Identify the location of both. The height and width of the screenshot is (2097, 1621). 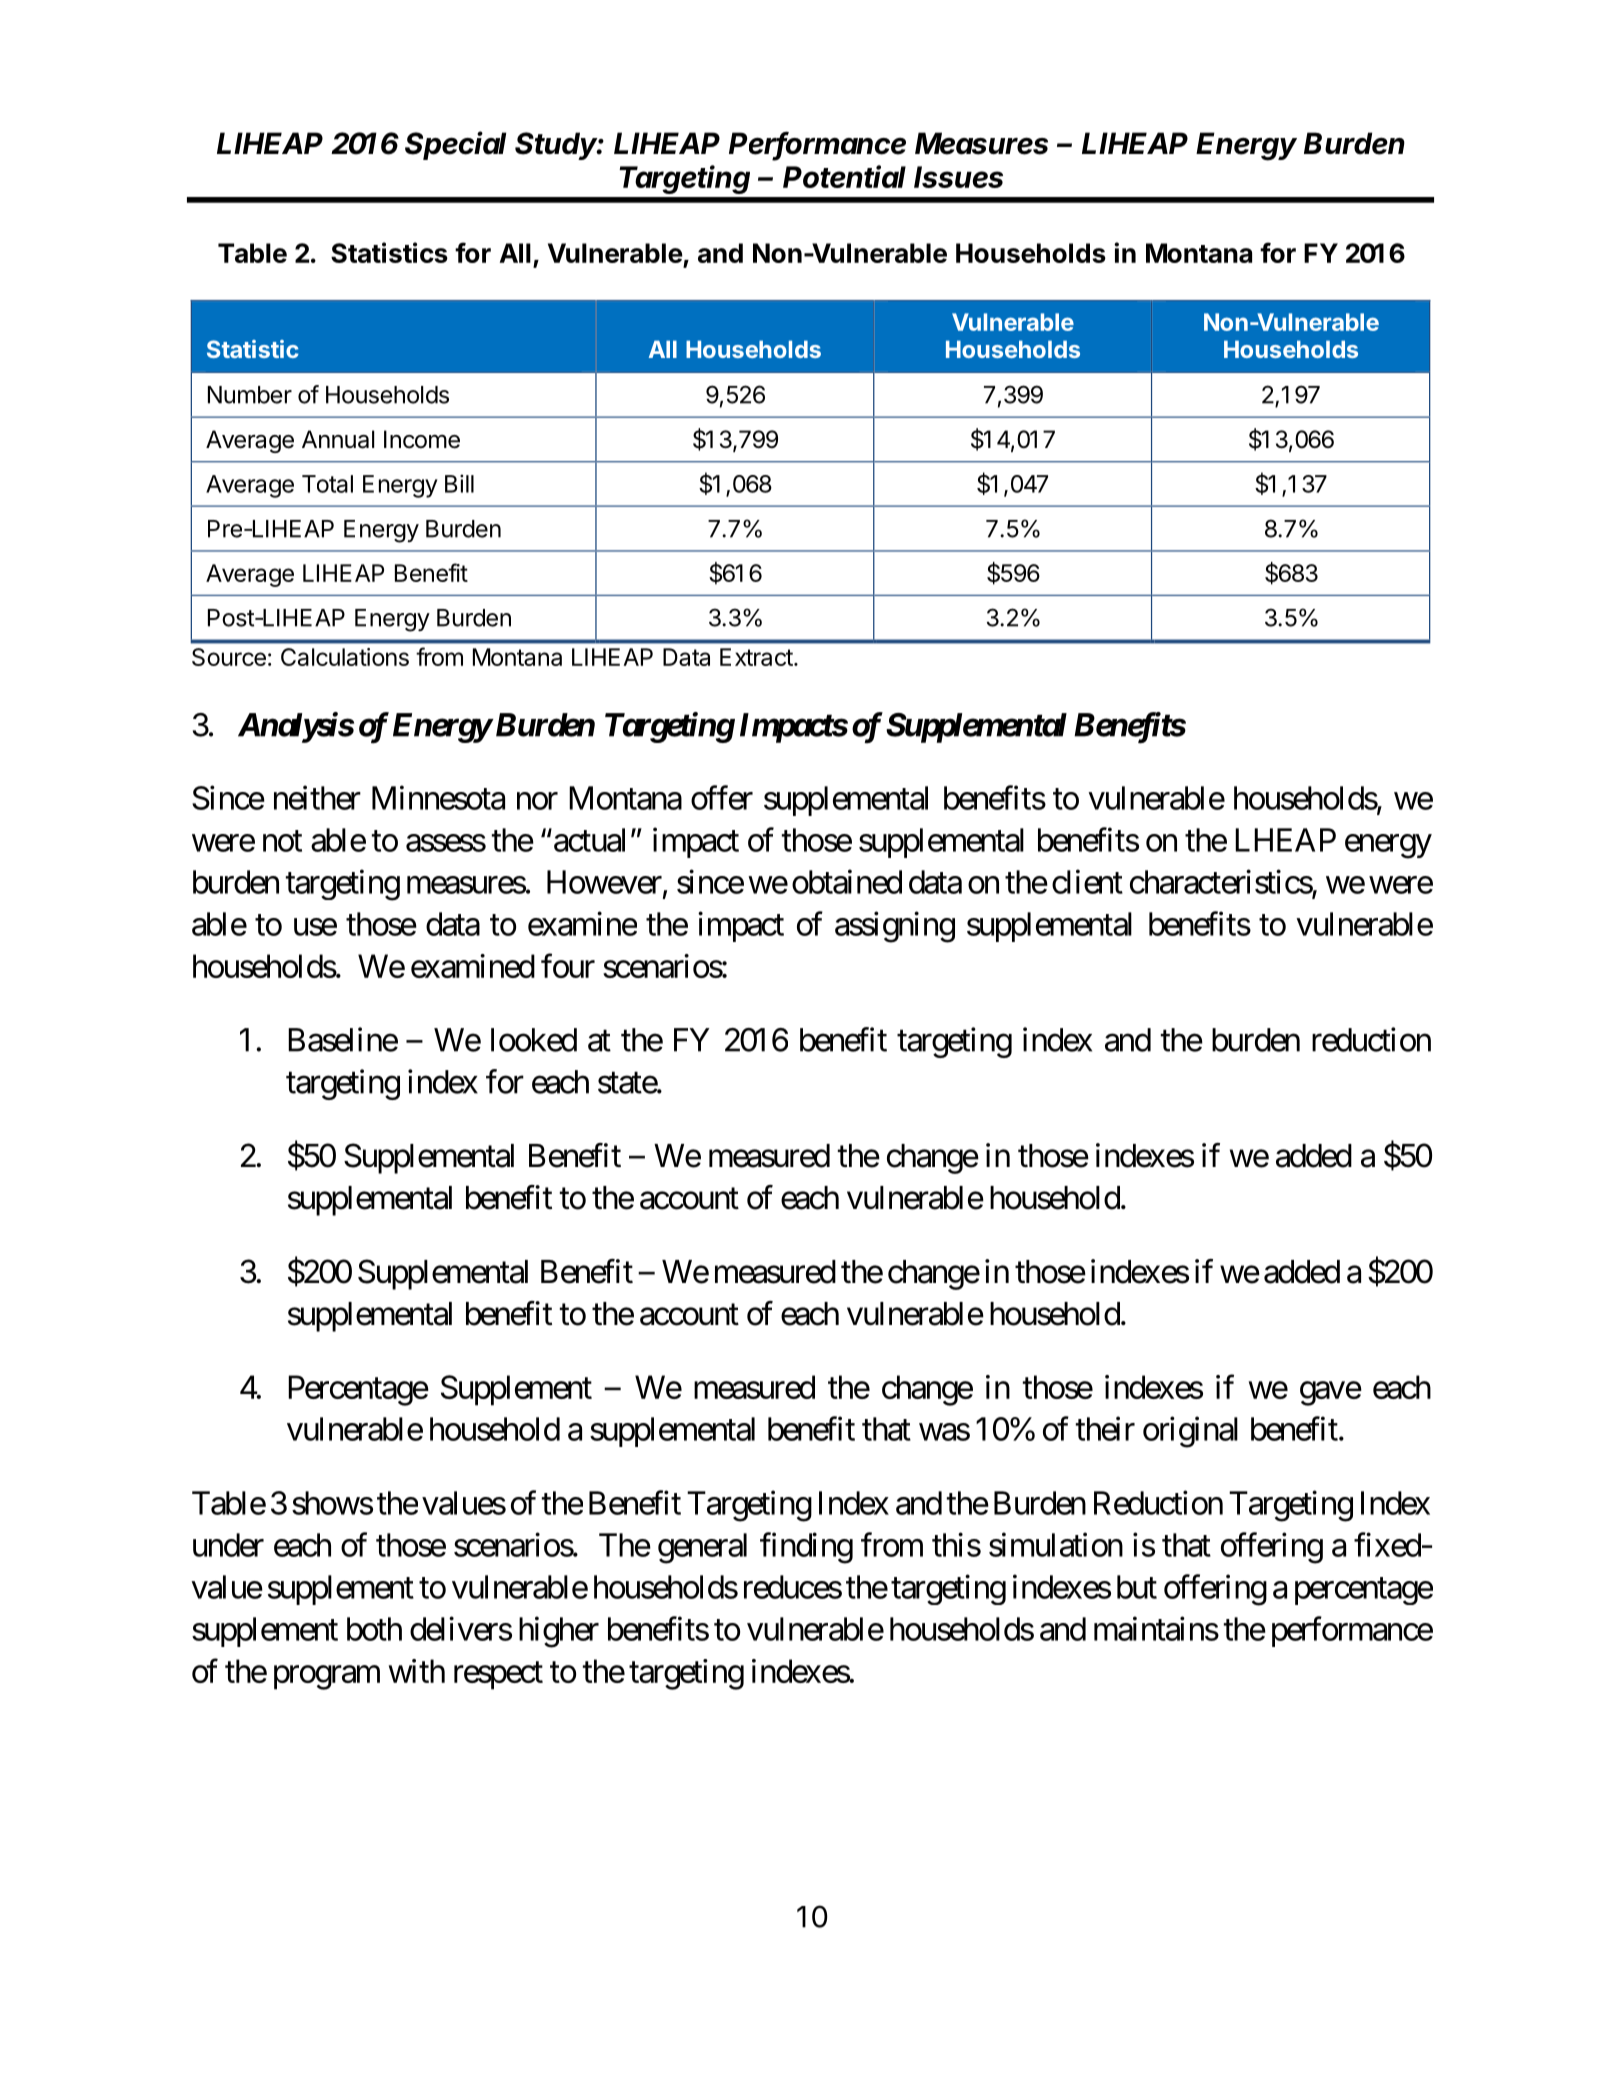
(374, 1629).
